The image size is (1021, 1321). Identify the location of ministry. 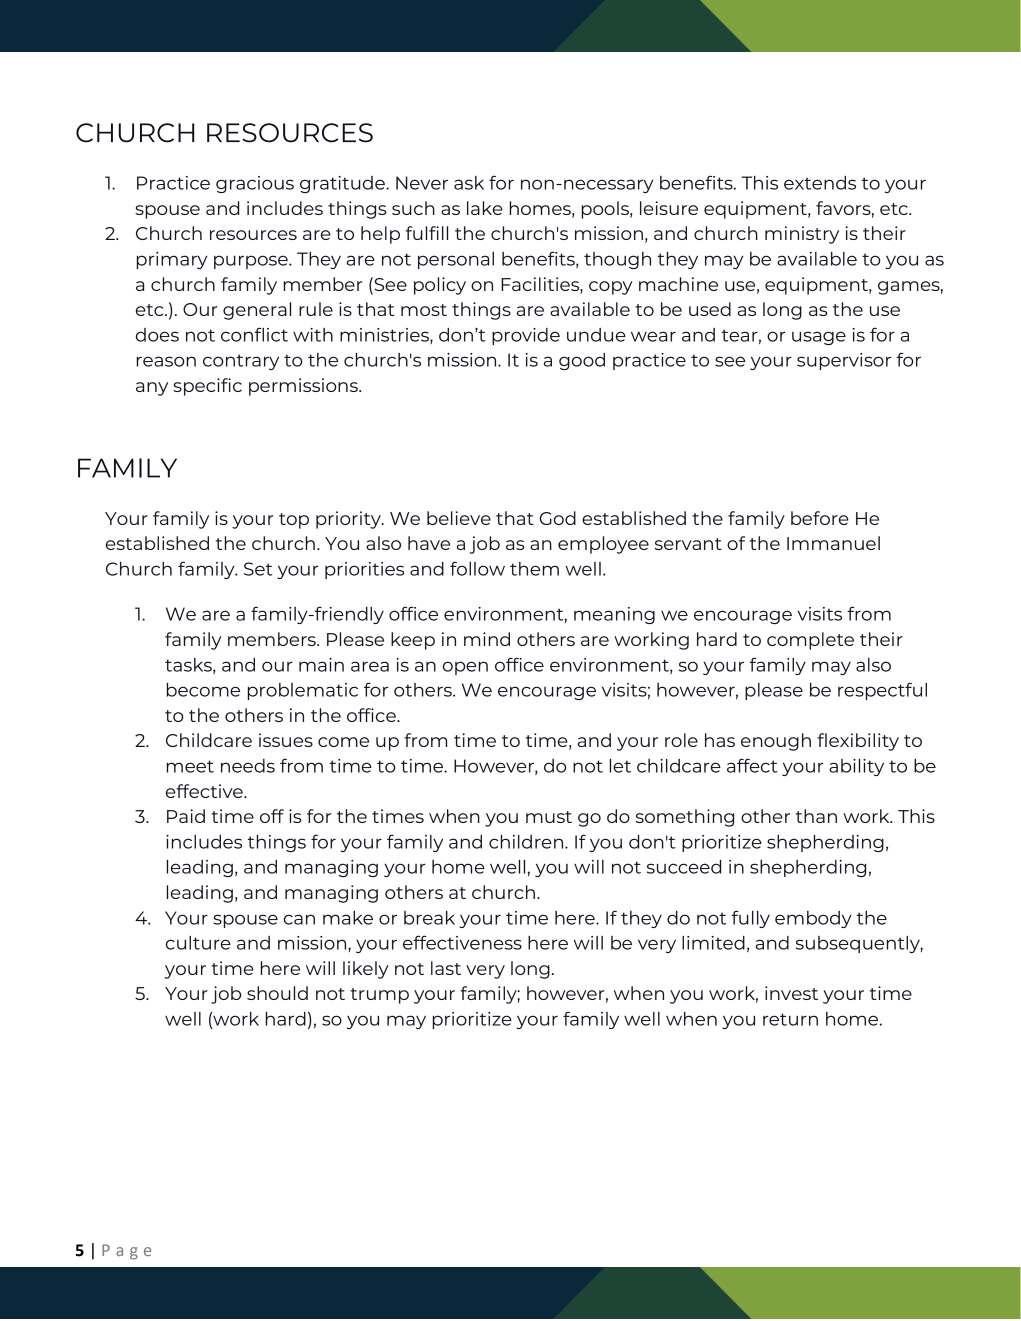
(802, 235).
